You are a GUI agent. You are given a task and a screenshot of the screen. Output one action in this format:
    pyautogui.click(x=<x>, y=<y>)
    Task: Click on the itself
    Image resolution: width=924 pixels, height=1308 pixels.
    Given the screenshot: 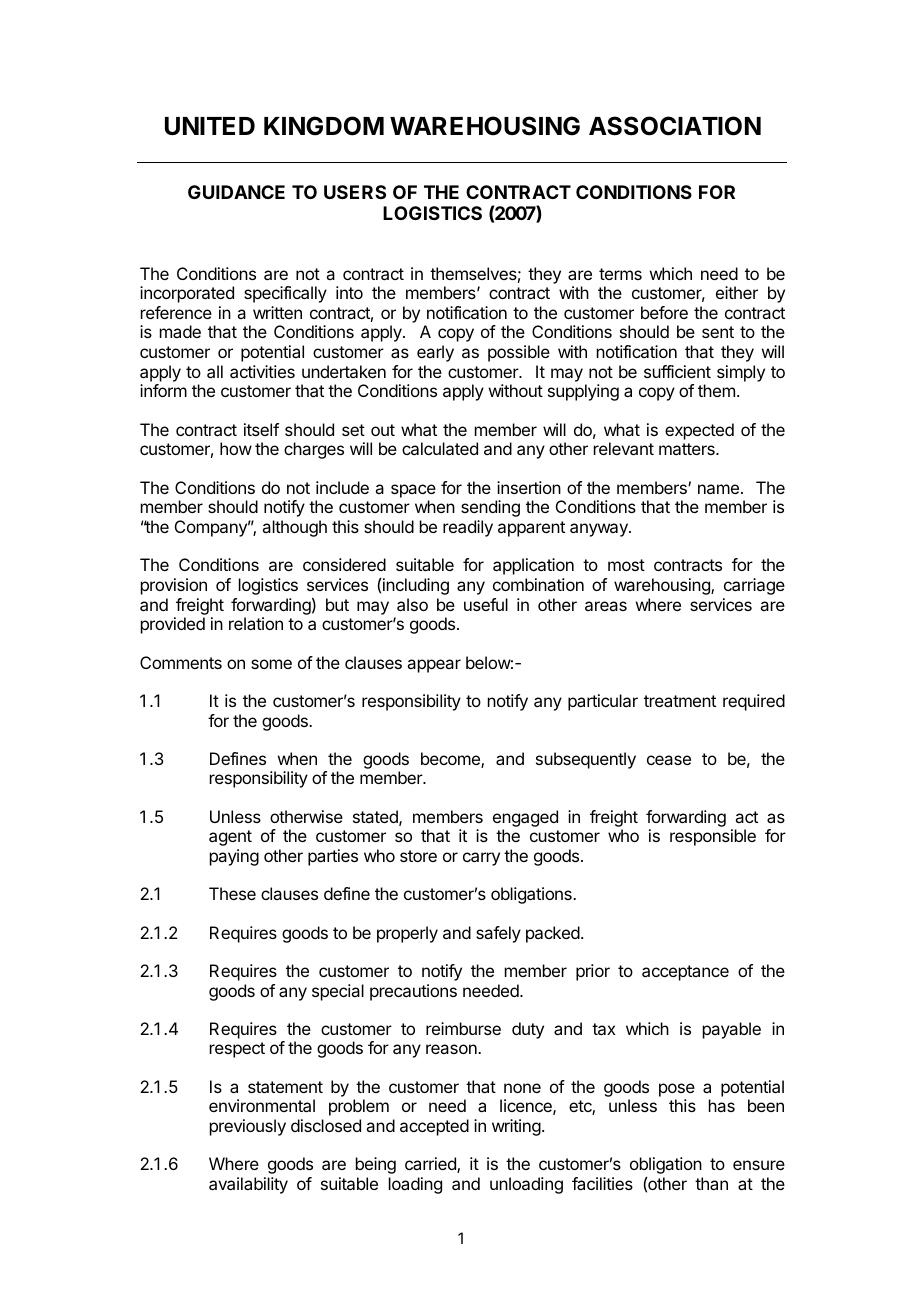 What is the action you would take?
    pyautogui.click(x=261, y=429)
